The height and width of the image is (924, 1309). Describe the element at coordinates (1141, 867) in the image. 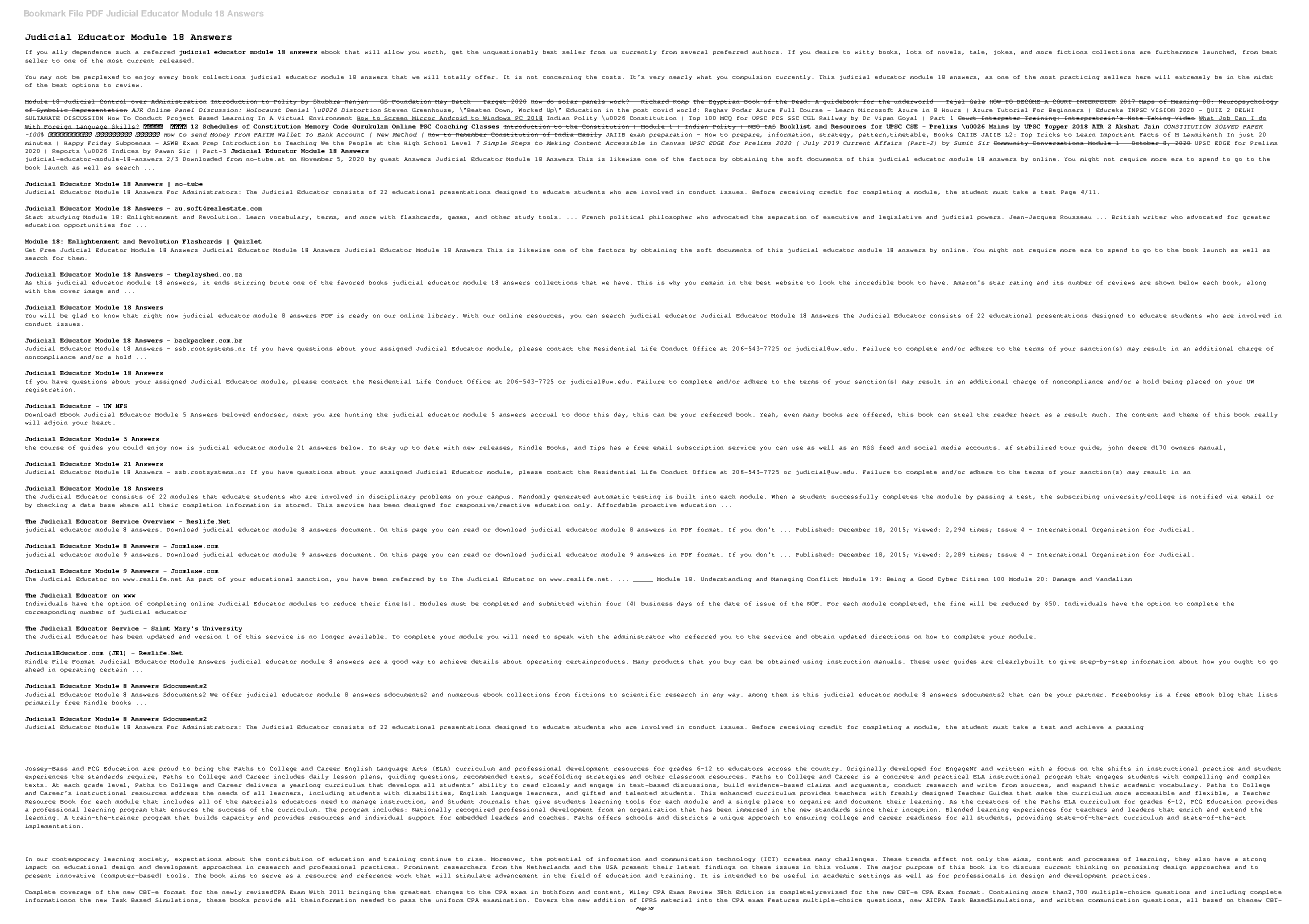

I see `promising` at that location.
